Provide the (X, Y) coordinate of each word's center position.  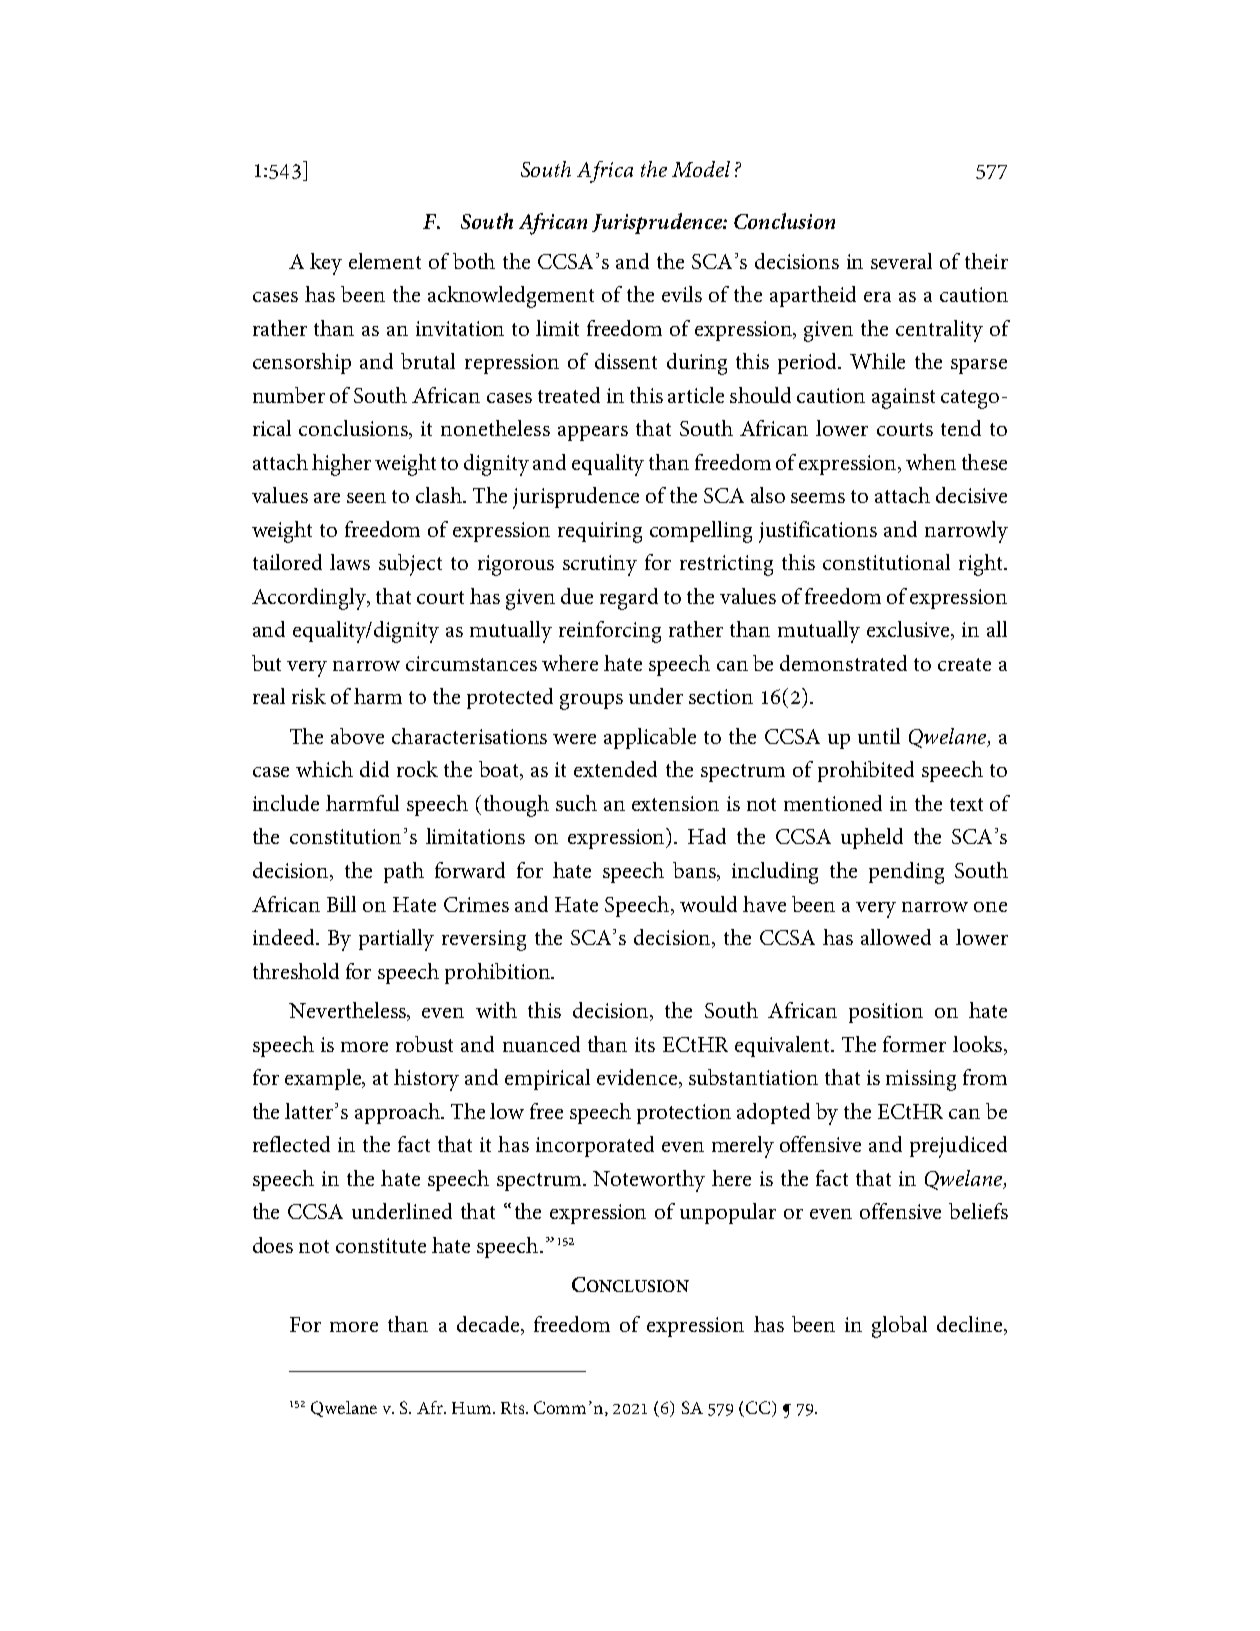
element (385, 261)
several (901, 261)
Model (701, 169)
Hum (473, 1408)
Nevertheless (348, 1011)
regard (629, 599)
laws (350, 562)
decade (489, 1325)
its (645, 1044)
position (886, 1013)
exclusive (909, 630)
